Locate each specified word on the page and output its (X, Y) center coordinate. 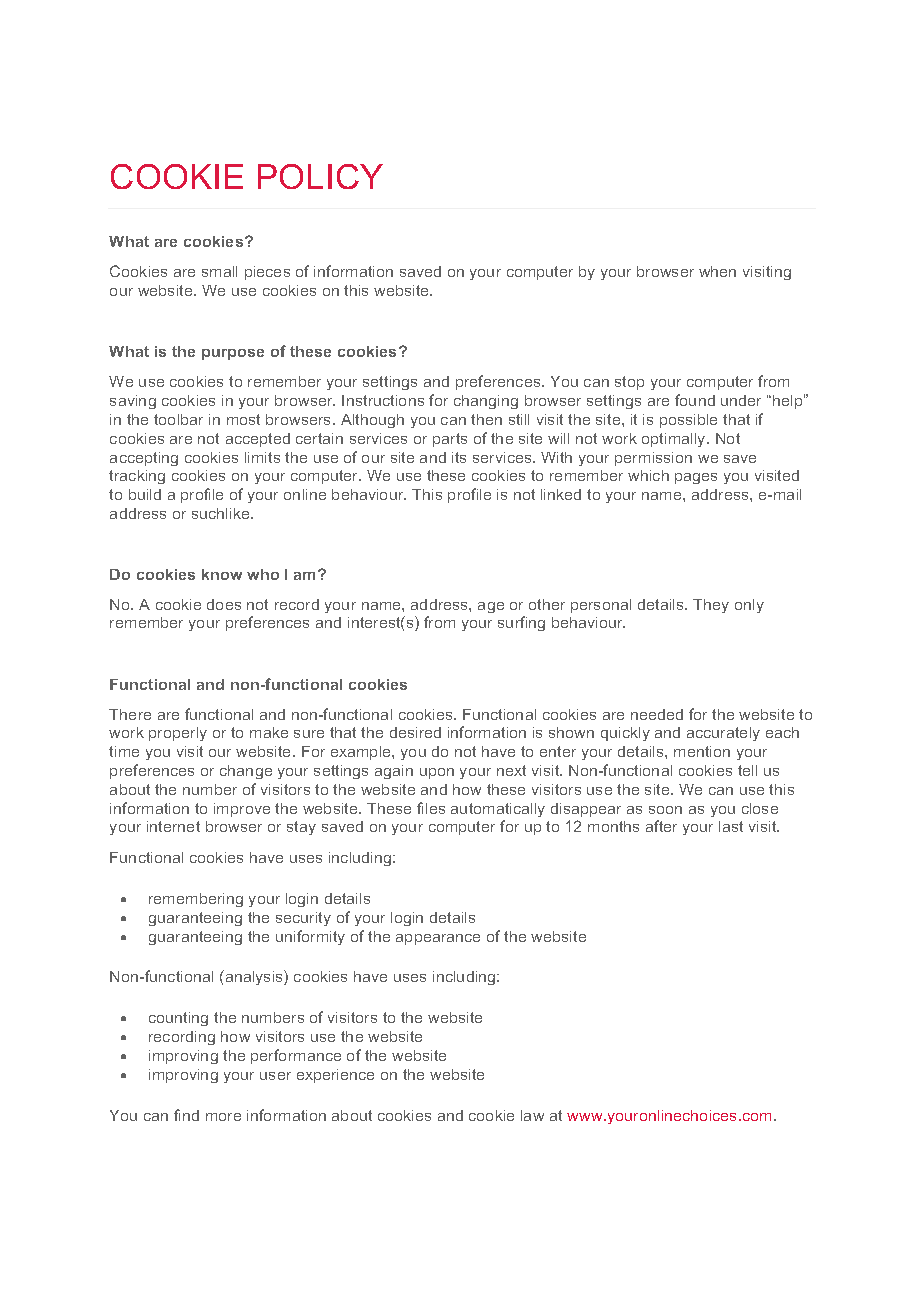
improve (242, 810)
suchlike (222, 513)
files (431, 808)
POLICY (320, 176)
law (532, 1115)
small (219, 271)
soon (665, 810)
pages (696, 478)
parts (450, 440)
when (717, 271)
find (186, 1115)
